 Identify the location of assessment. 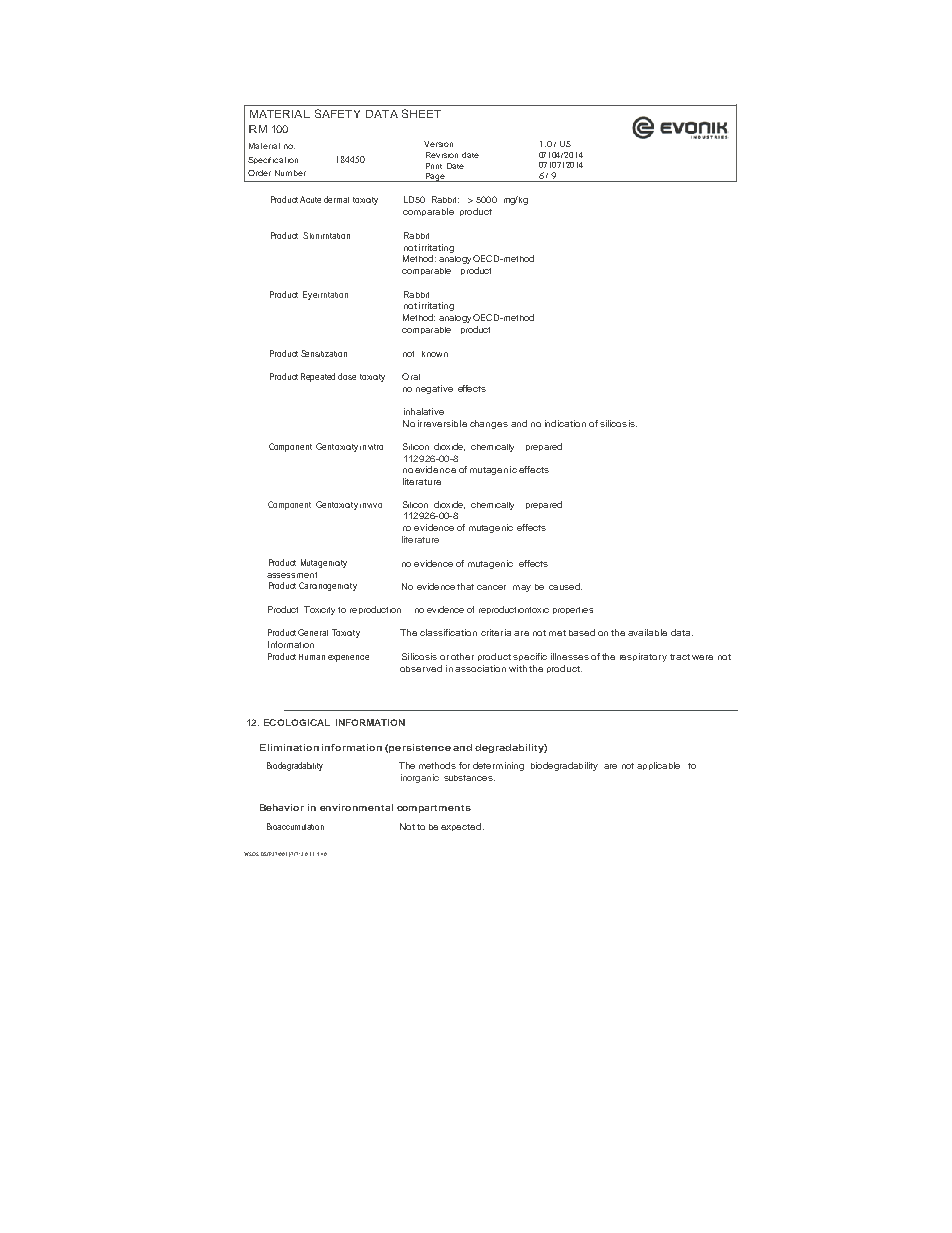
(292, 575).
